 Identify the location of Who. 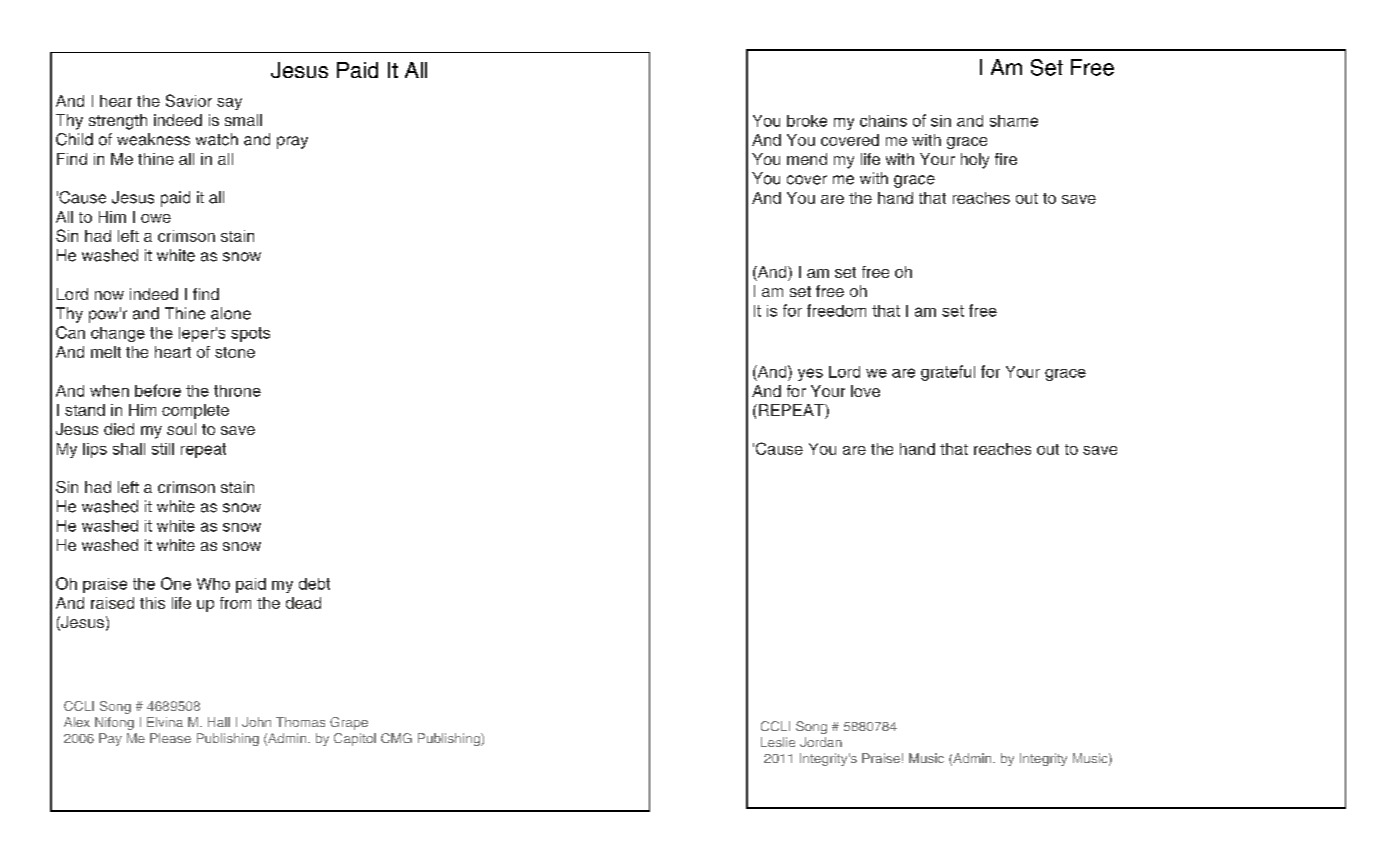
(213, 584).
